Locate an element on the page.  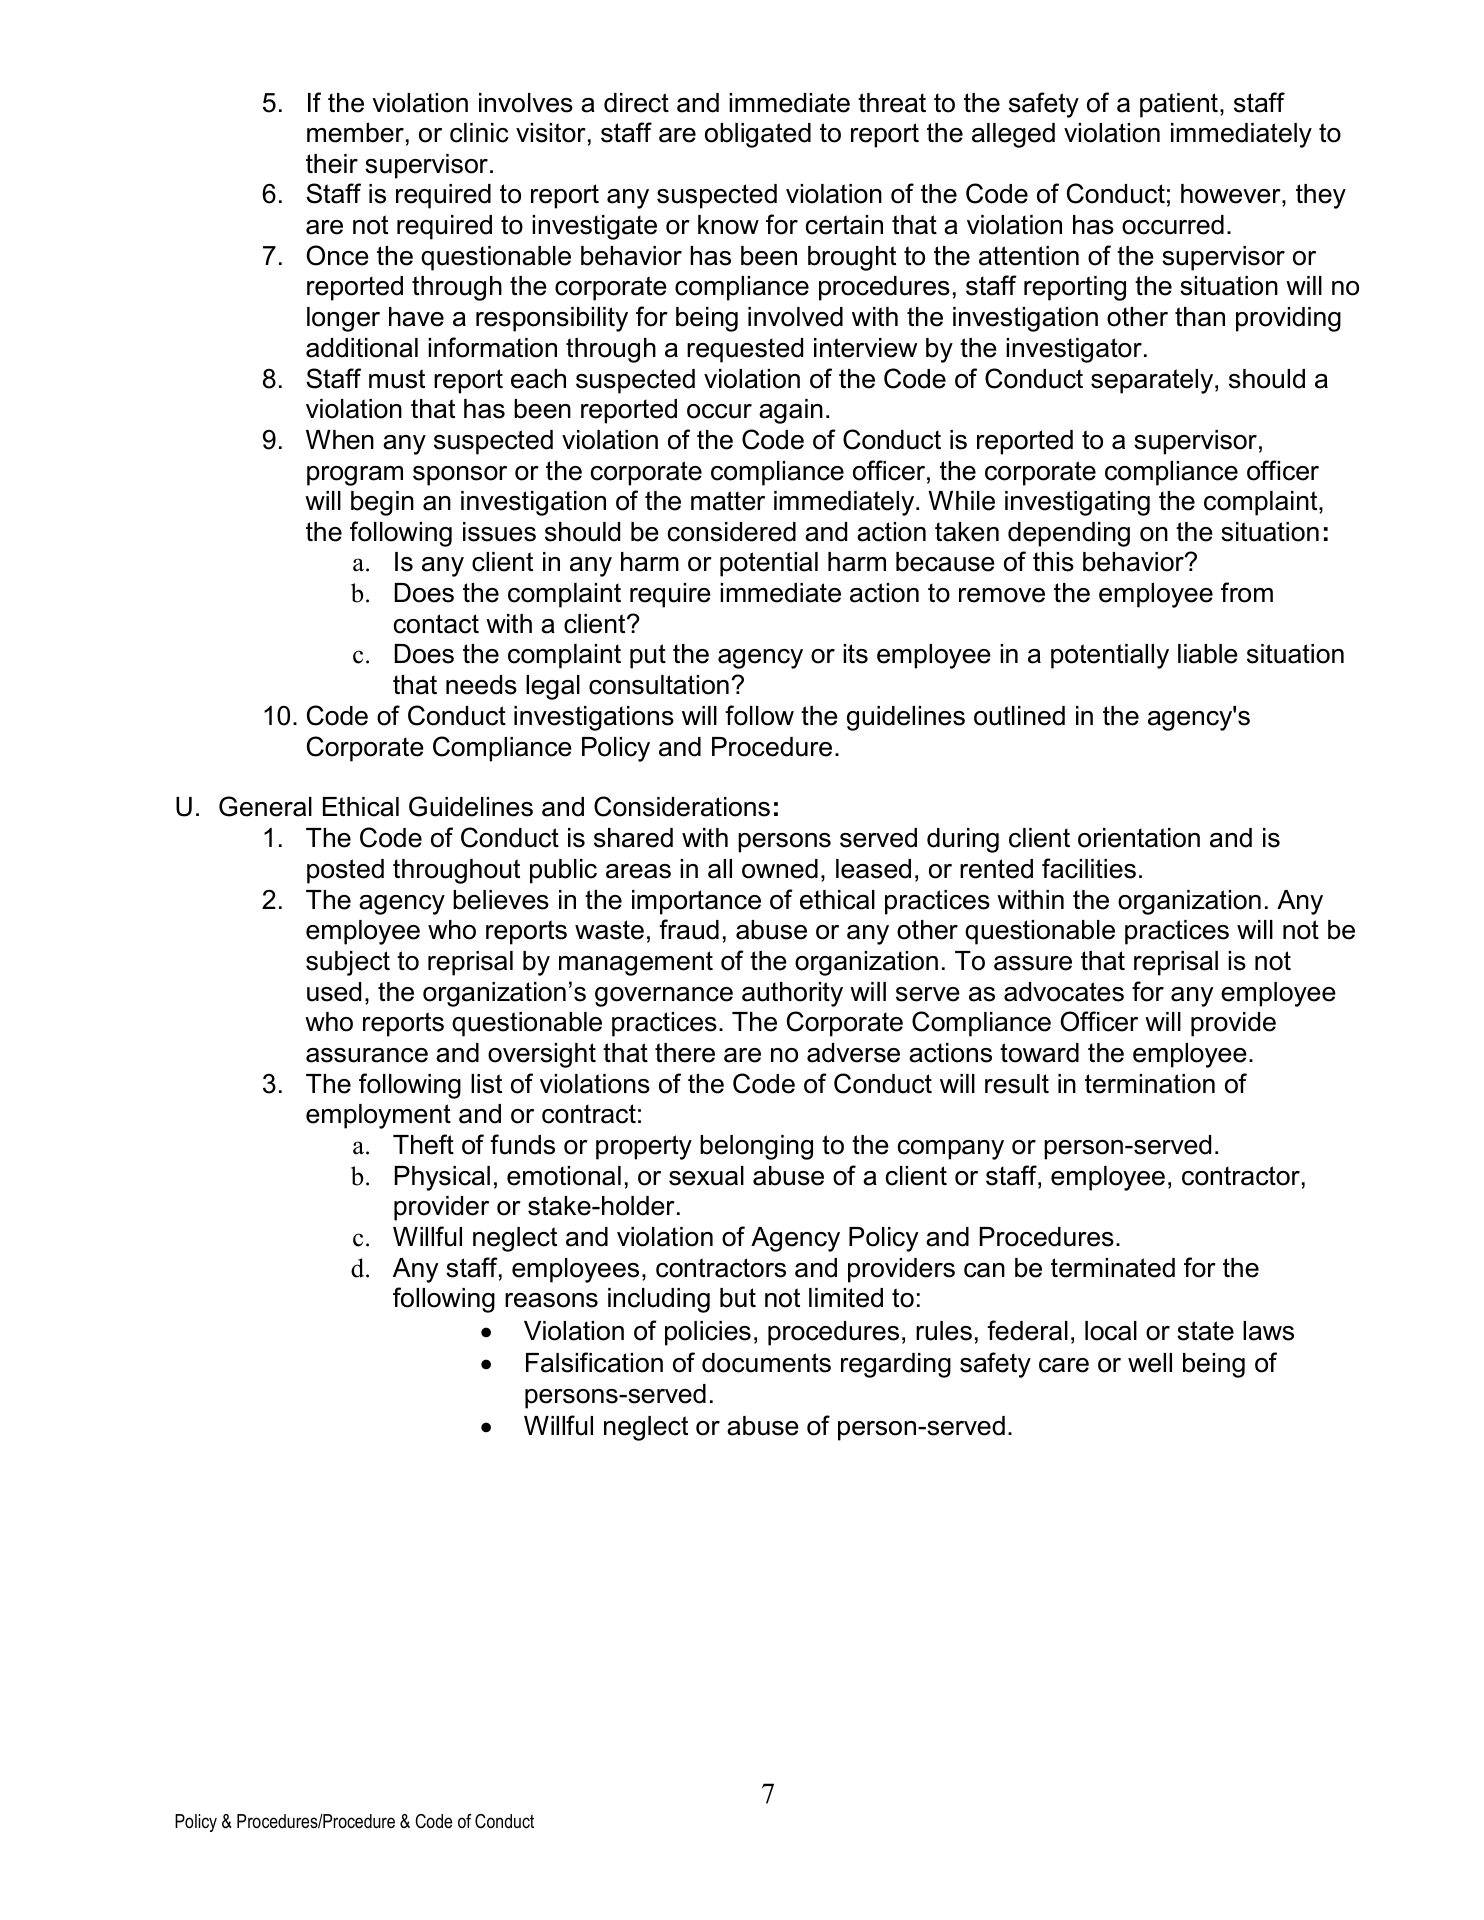
state is located at coordinates (1205, 1331).
